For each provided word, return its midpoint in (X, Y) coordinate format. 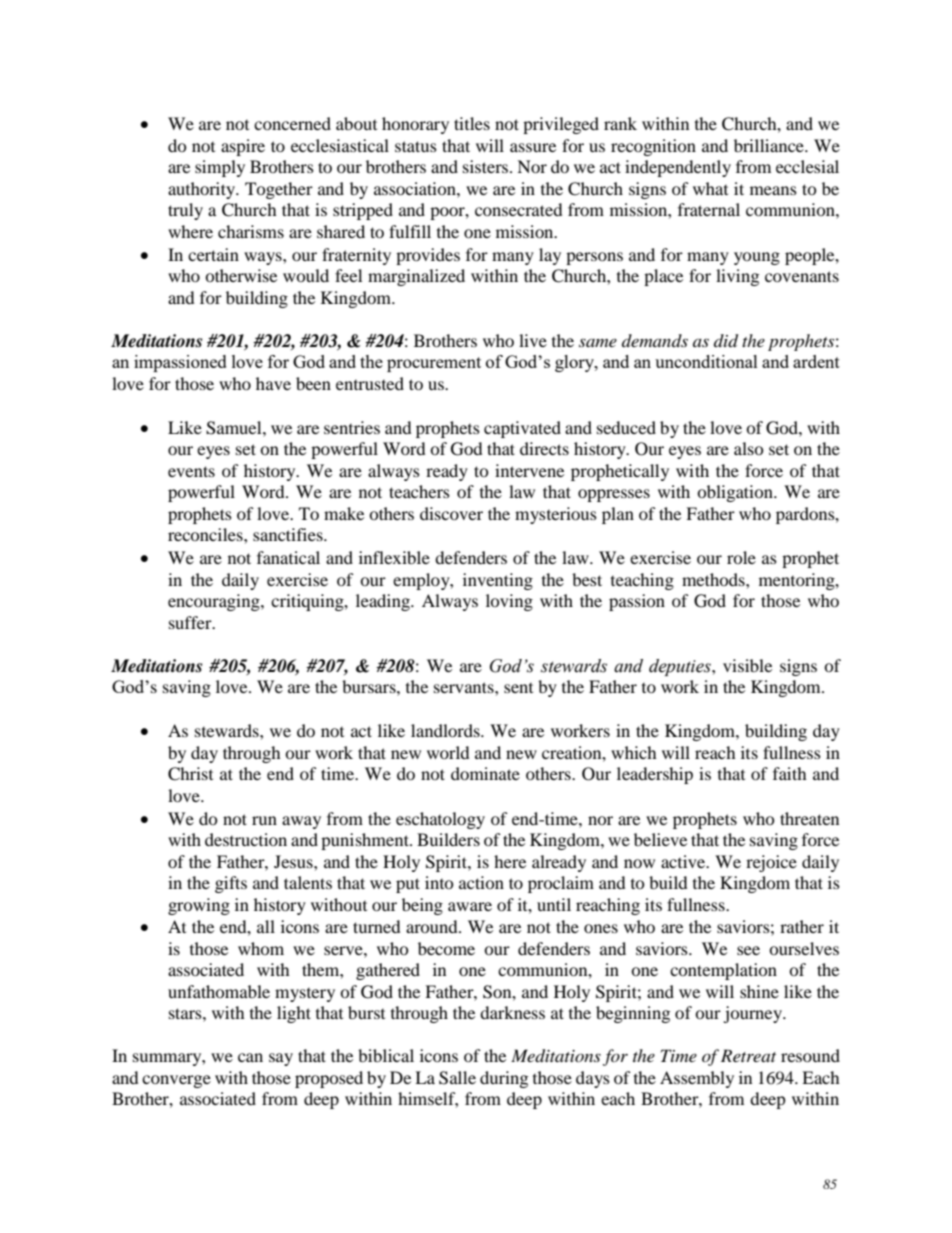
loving (509, 602)
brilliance (770, 145)
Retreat (748, 1055)
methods (714, 579)
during (504, 1079)
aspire (243, 147)
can (250, 1057)
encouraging (215, 602)
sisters (485, 166)
